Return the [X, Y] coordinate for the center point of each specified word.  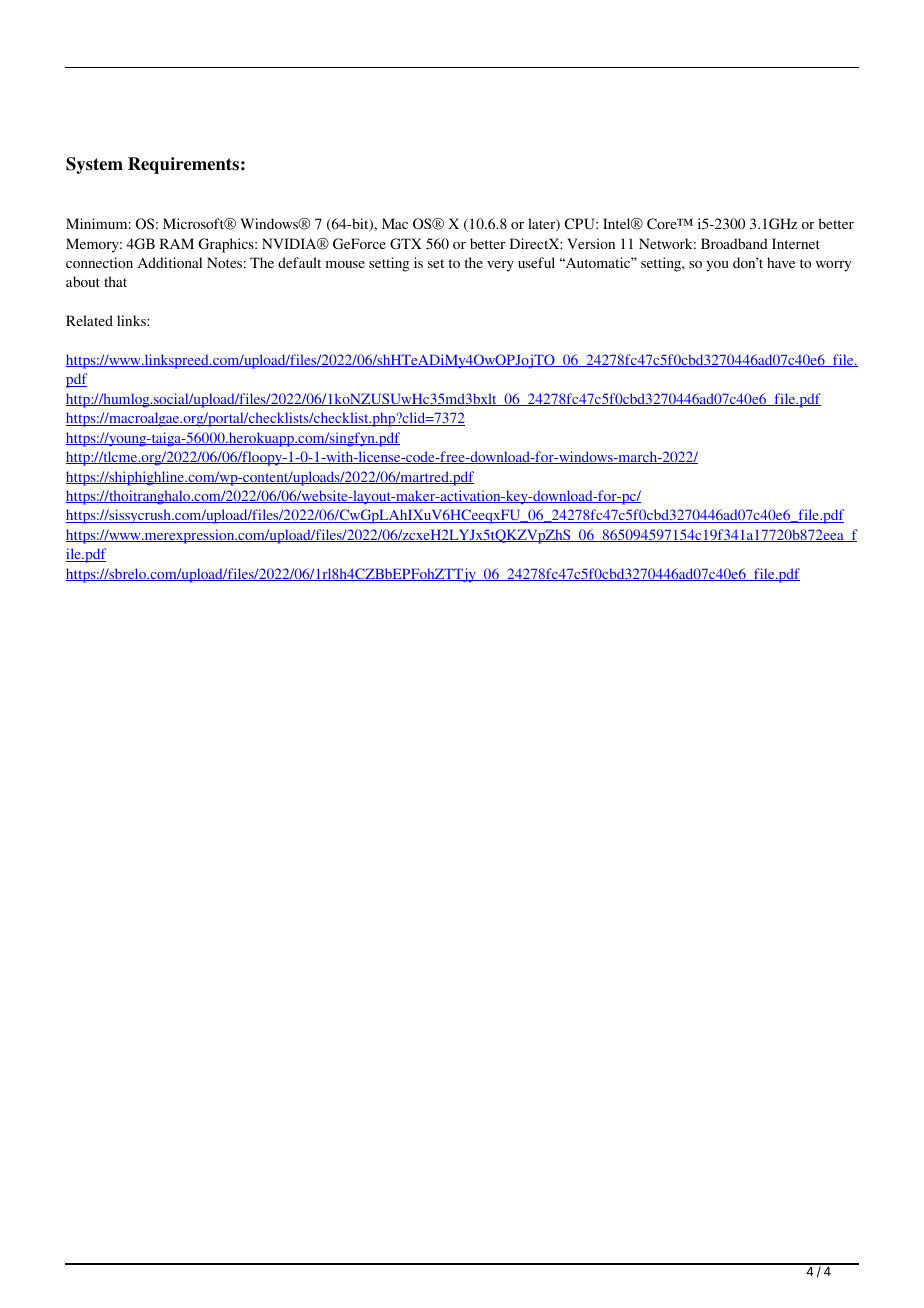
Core [663, 224]
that [115, 281]
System [94, 165]
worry [833, 266]
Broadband [734, 243]
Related [89, 320]
